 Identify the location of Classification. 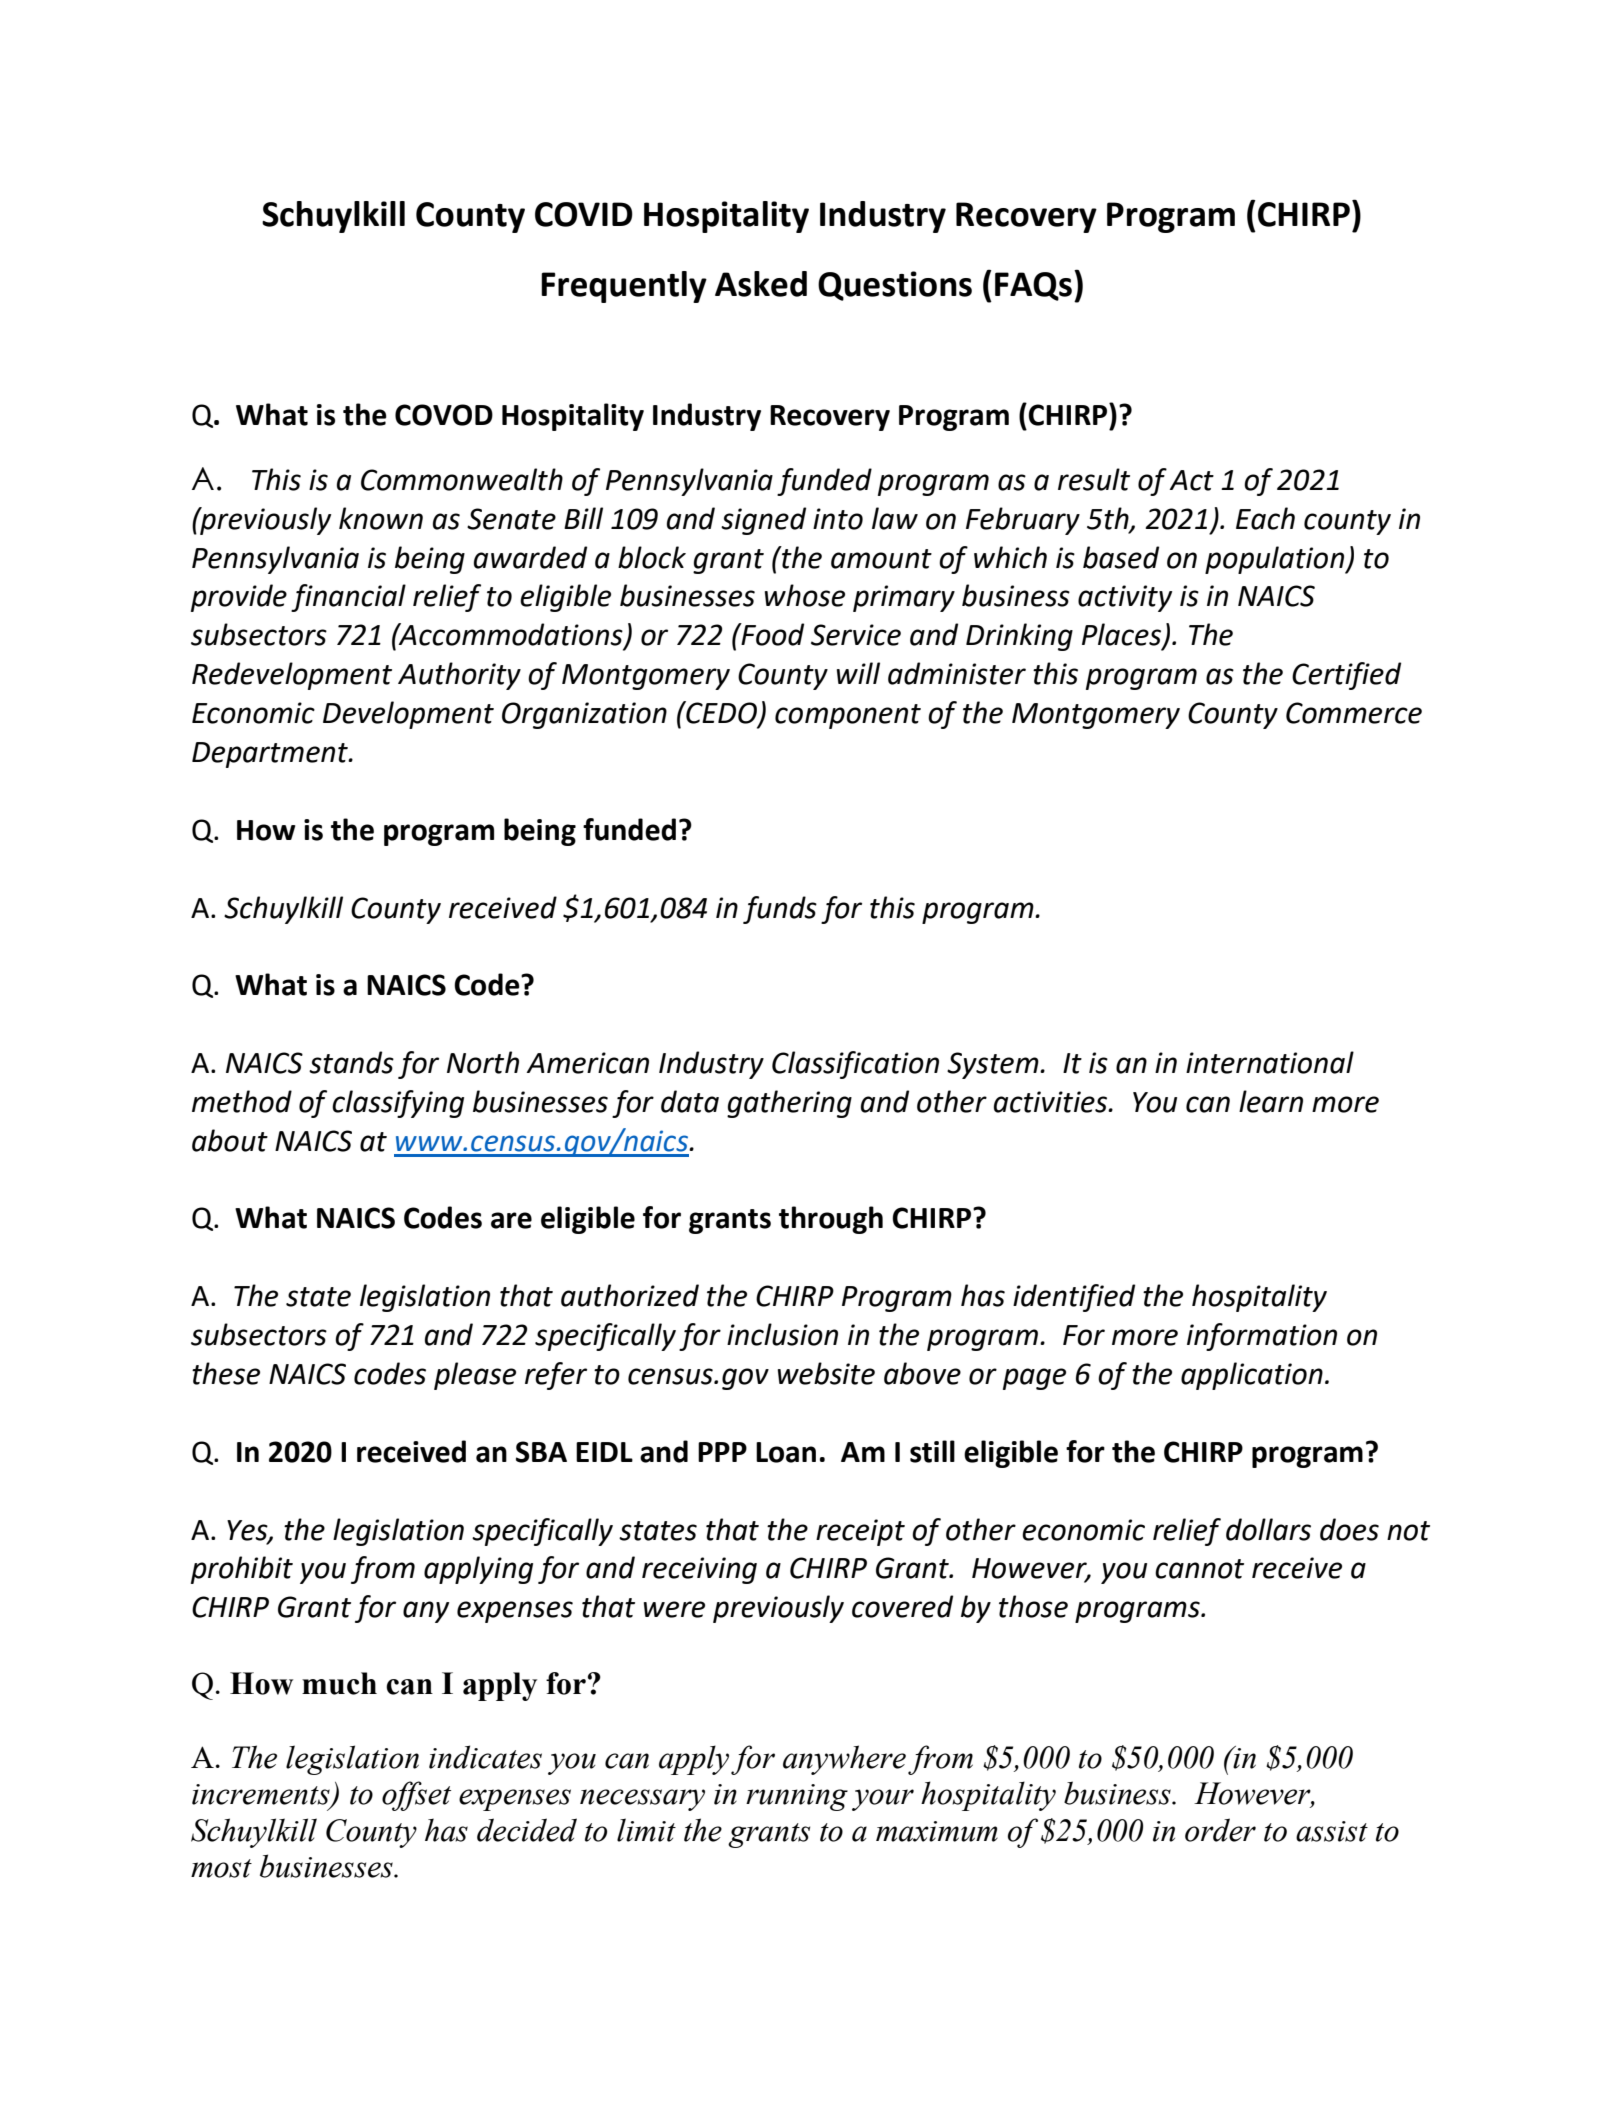
(855, 1065).
